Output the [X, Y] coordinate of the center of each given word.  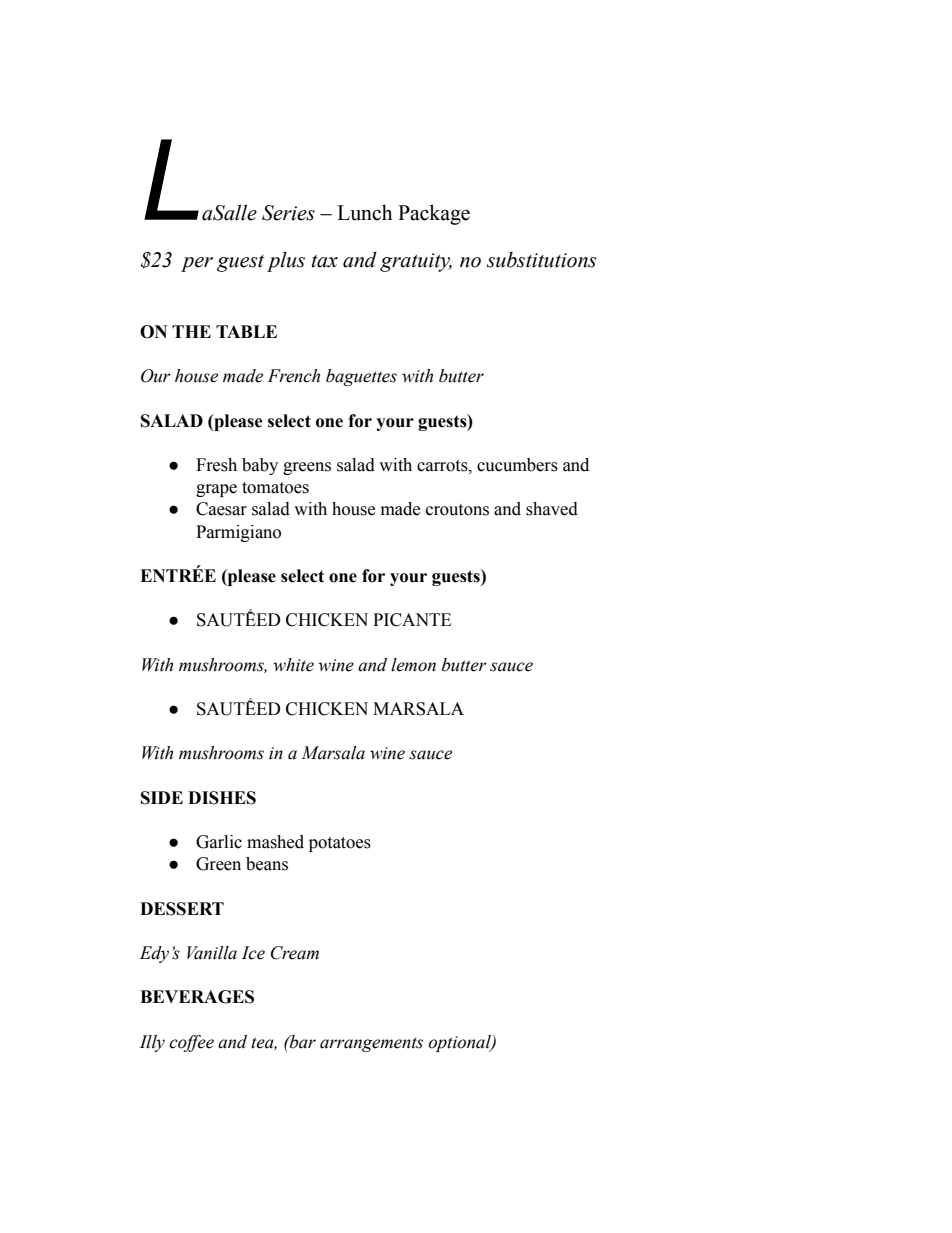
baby [260, 466]
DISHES [222, 798]
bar [302, 1042]
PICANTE [412, 620]
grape [216, 490]
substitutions [542, 260]
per [197, 264]
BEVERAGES [197, 997]
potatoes [340, 844]
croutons [457, 510]
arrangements [371, 1044]
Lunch [364, 212]
